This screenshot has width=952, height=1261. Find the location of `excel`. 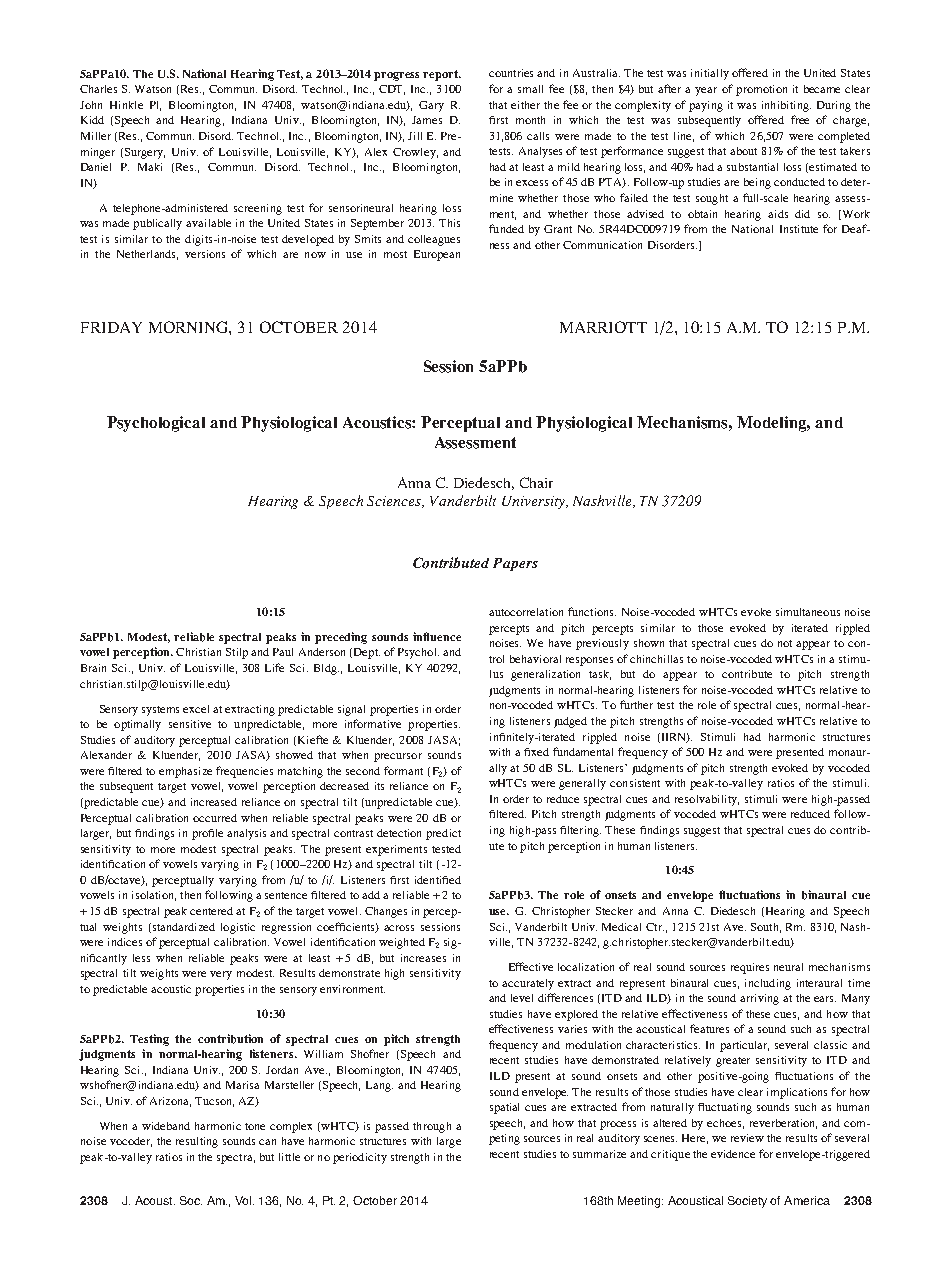

excel is located at coordinates (196, 709).
